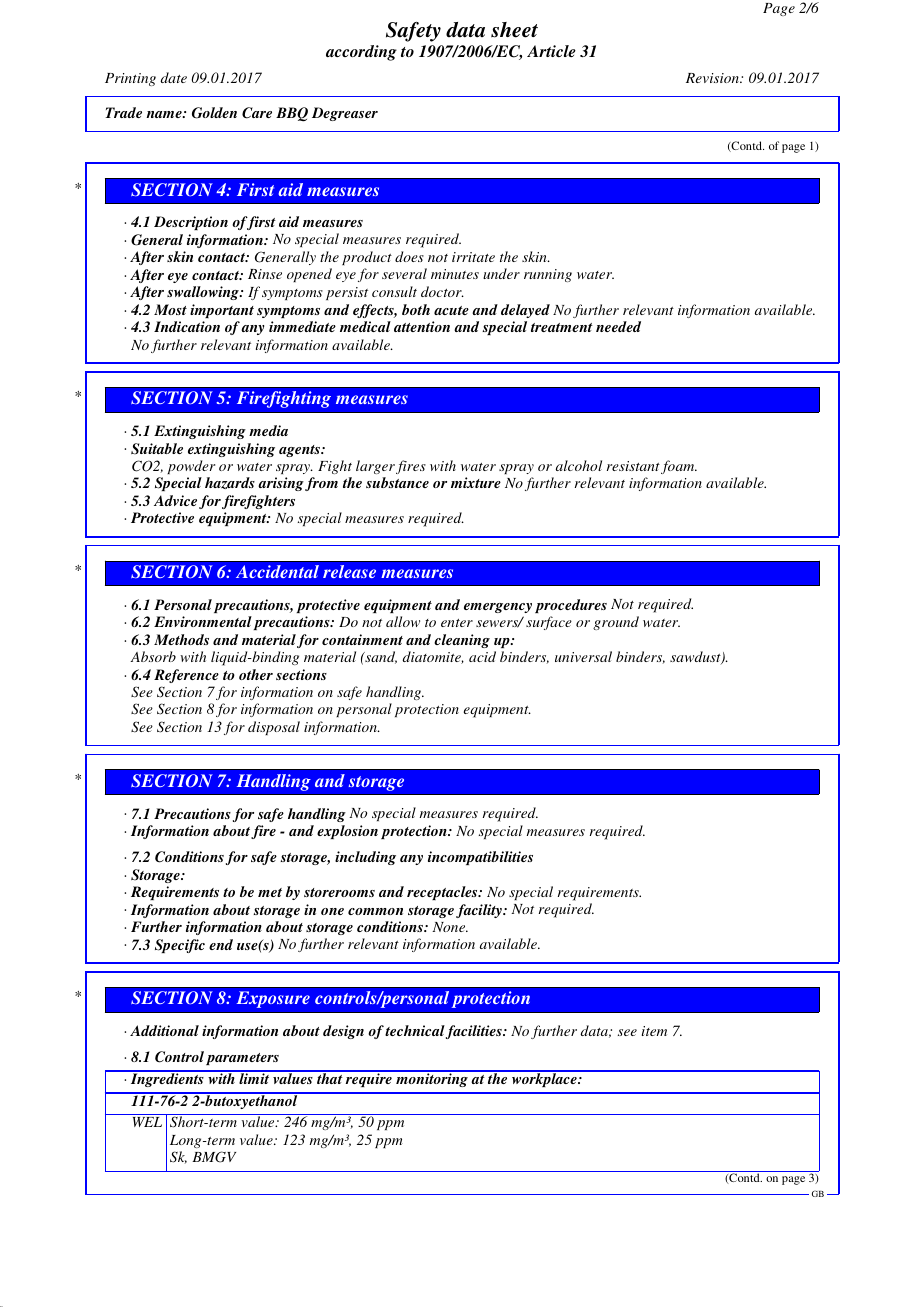  What do you see at coordinates (203, 621) in the document?
I see `Environmental` at bounding box center [203, 621].
